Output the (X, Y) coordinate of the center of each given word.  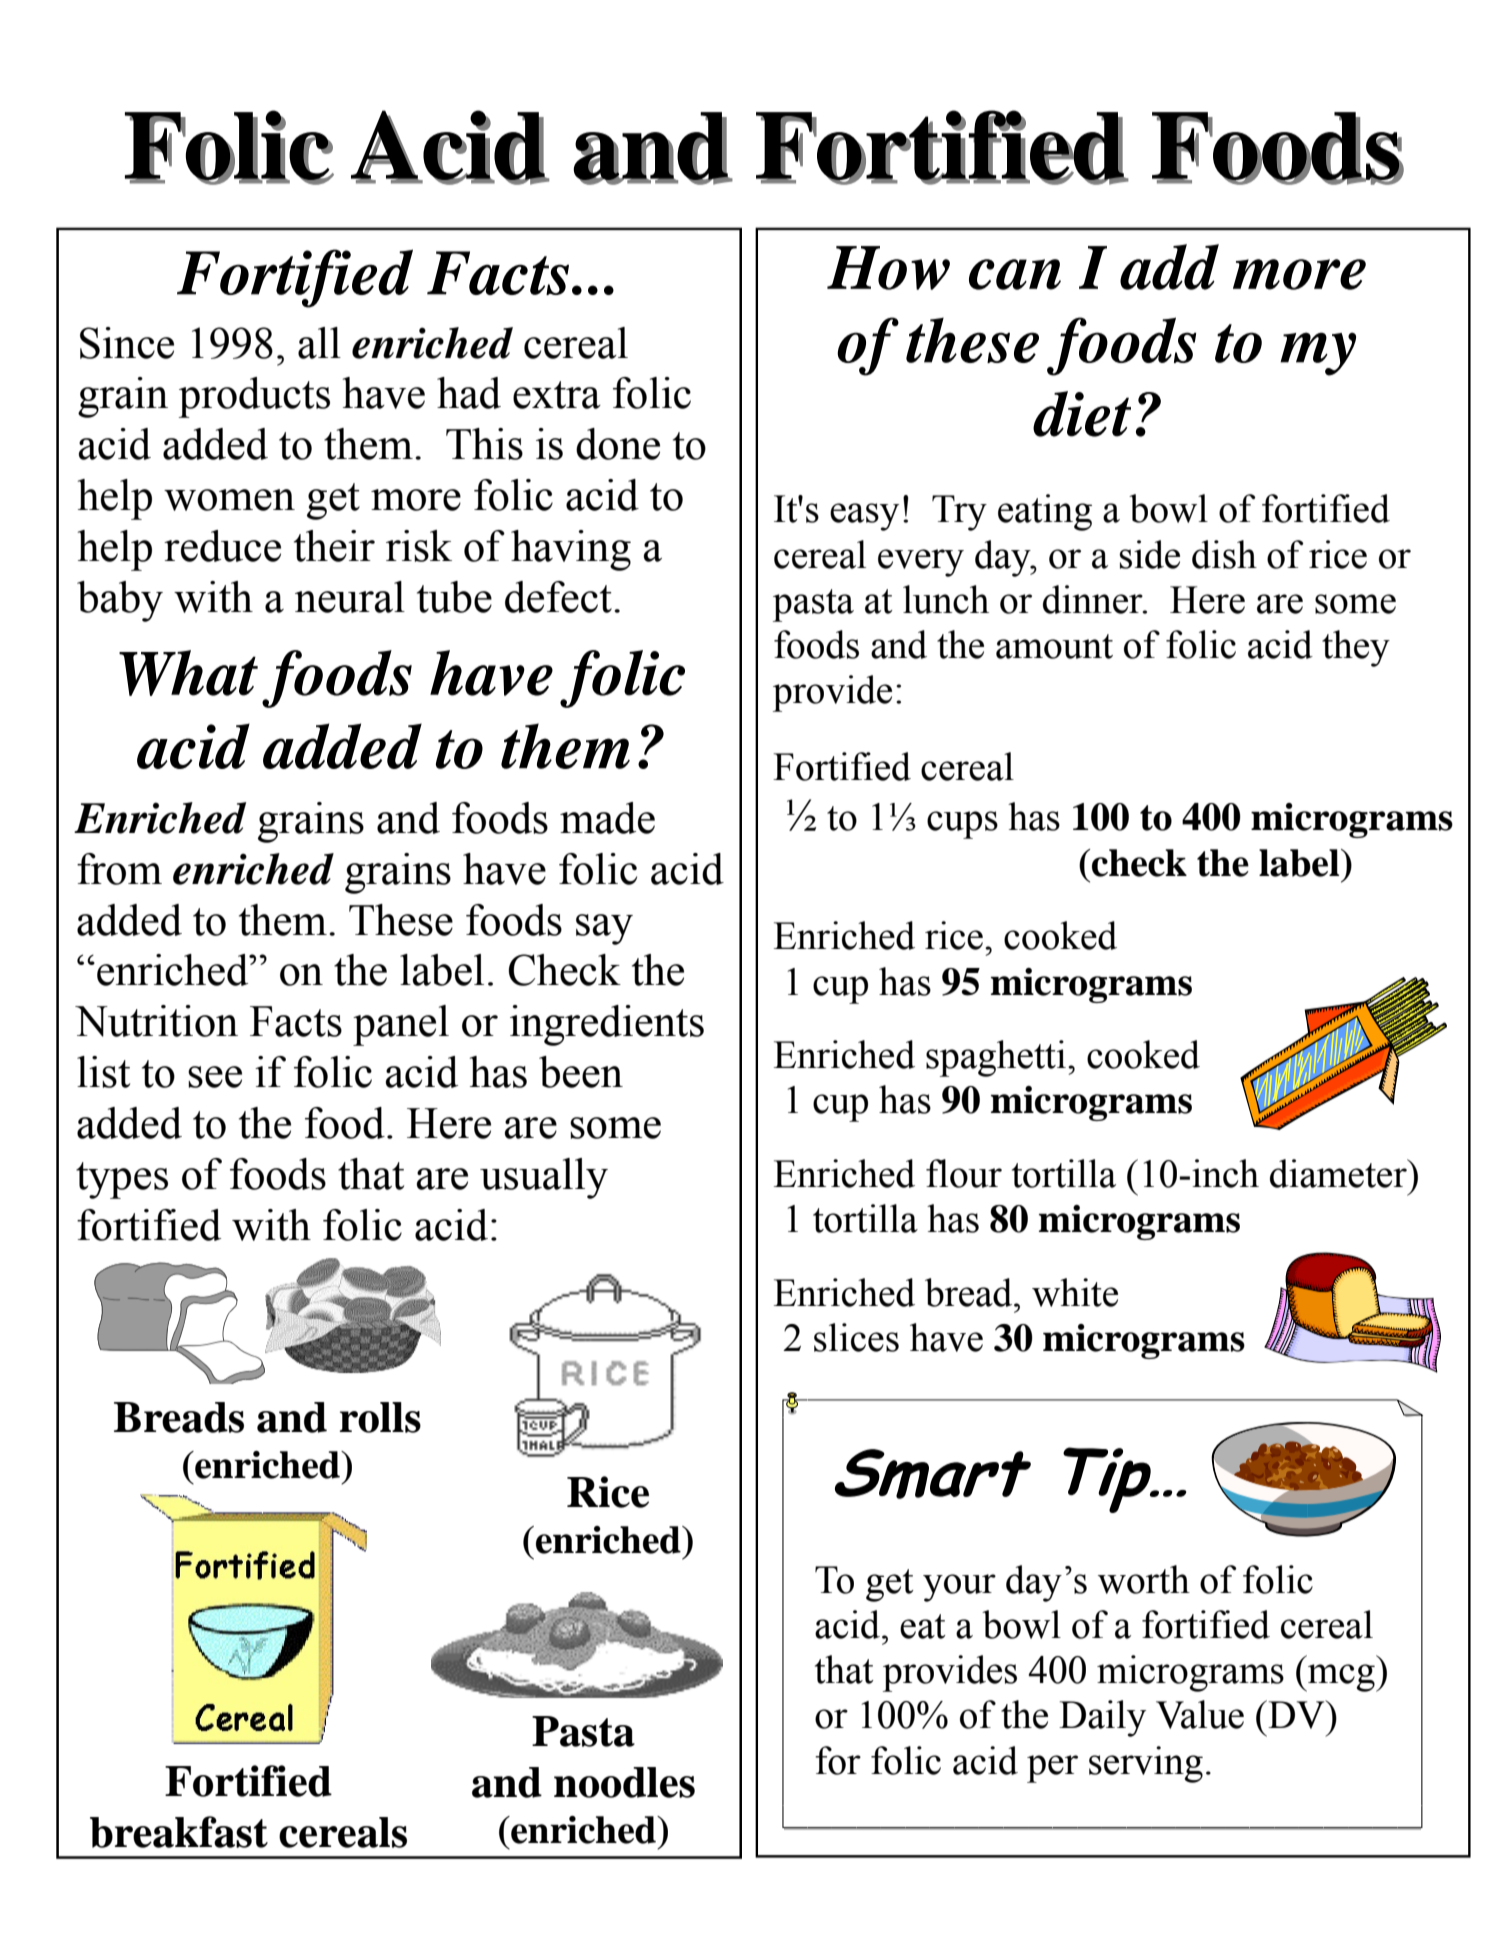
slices (856, 1337)
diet (1082, 414)
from (119, 869)
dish (1224, 554)
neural (350, 597)
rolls (380, 1417)
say (604, 929)
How (888, 268)
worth (1144, 1579)
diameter (1339, 1173)
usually (544, 1178)
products (254, 397)
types (122, 1180)
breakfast (179, 1832)
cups (962, 825)
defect (558, 597)
